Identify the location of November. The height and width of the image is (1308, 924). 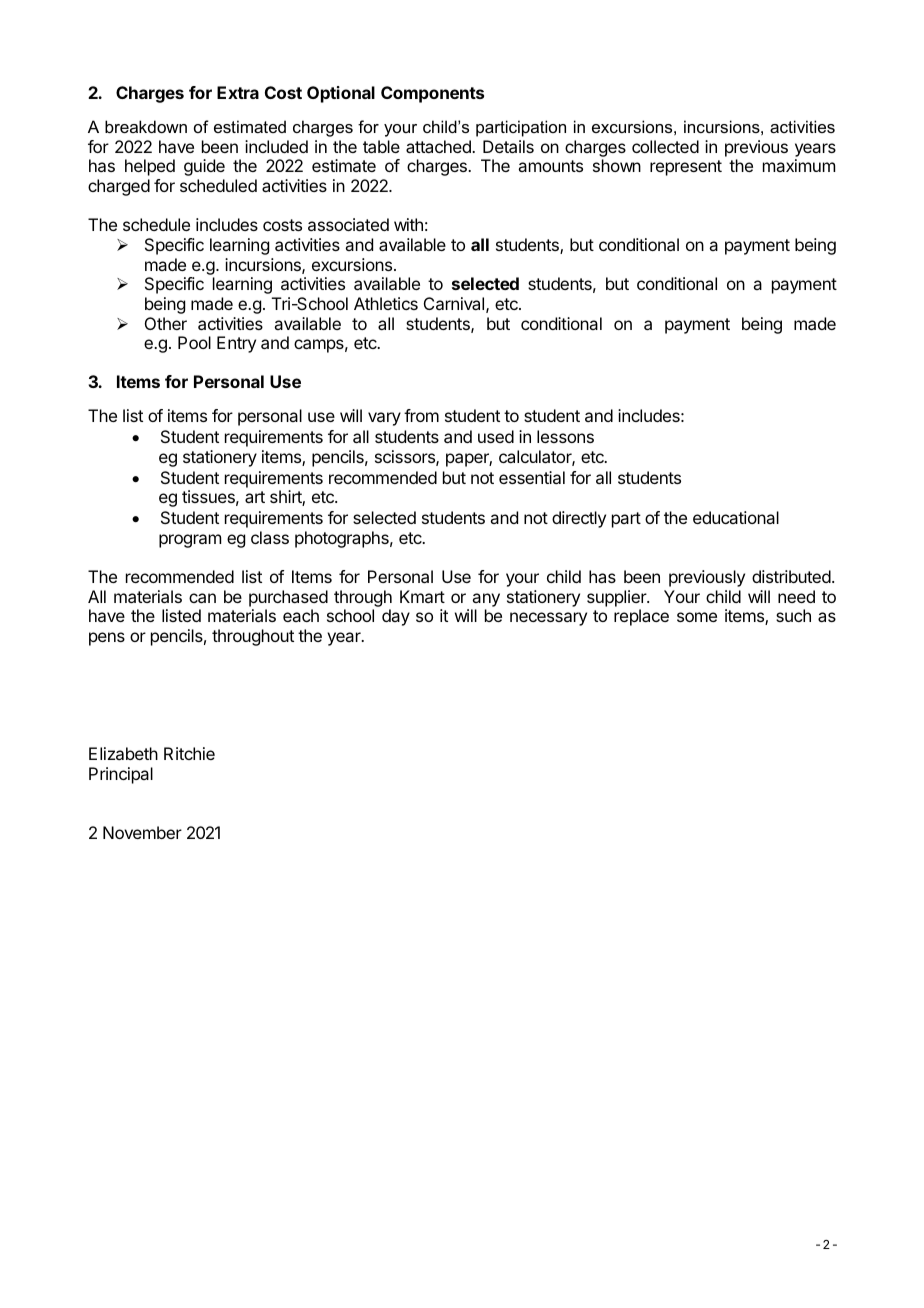
(142, 832).
